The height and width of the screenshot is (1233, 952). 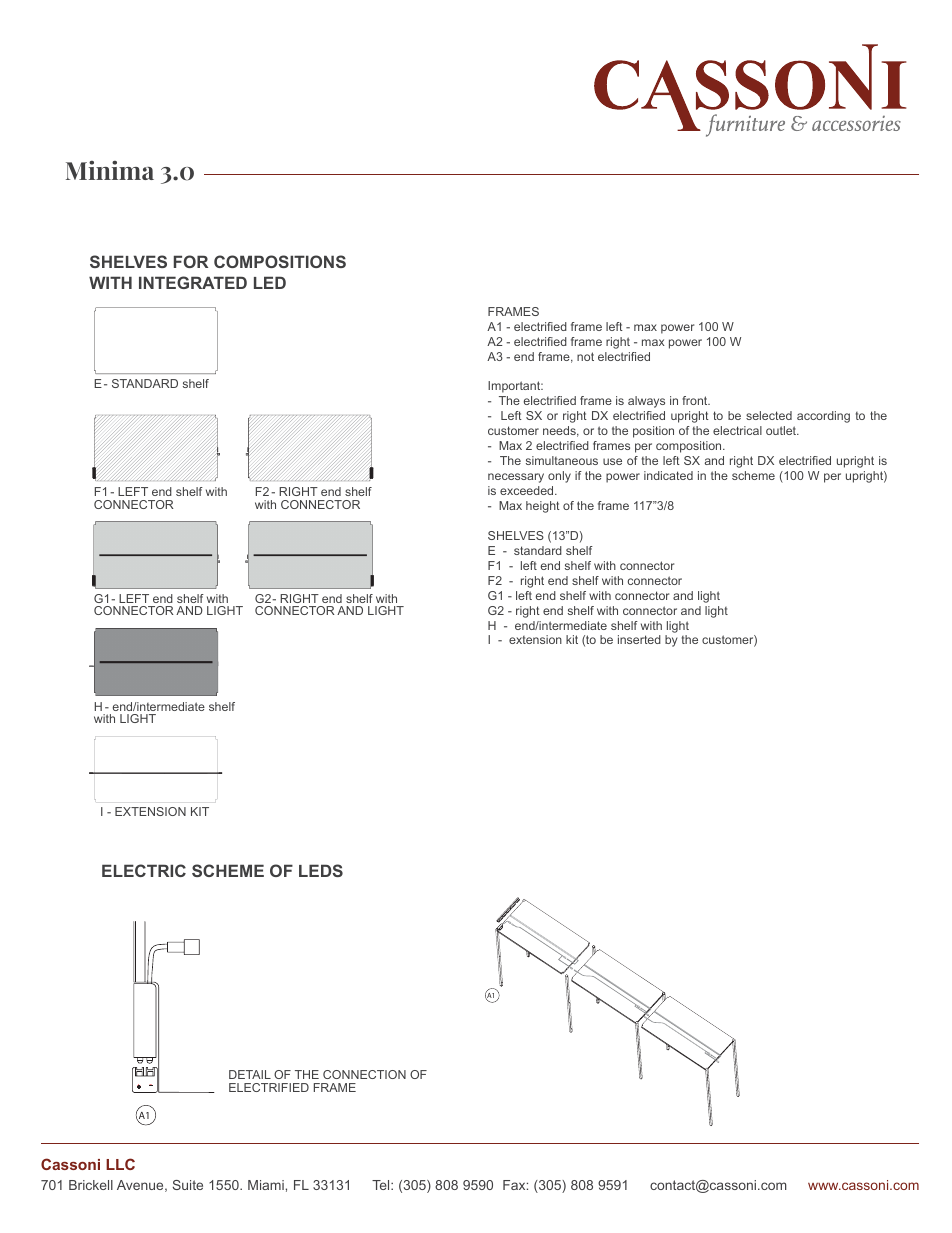 What do you see at coordinates (321, 870) in the screenshot?
I see `LEDS` at bounding box center [321, 870].
